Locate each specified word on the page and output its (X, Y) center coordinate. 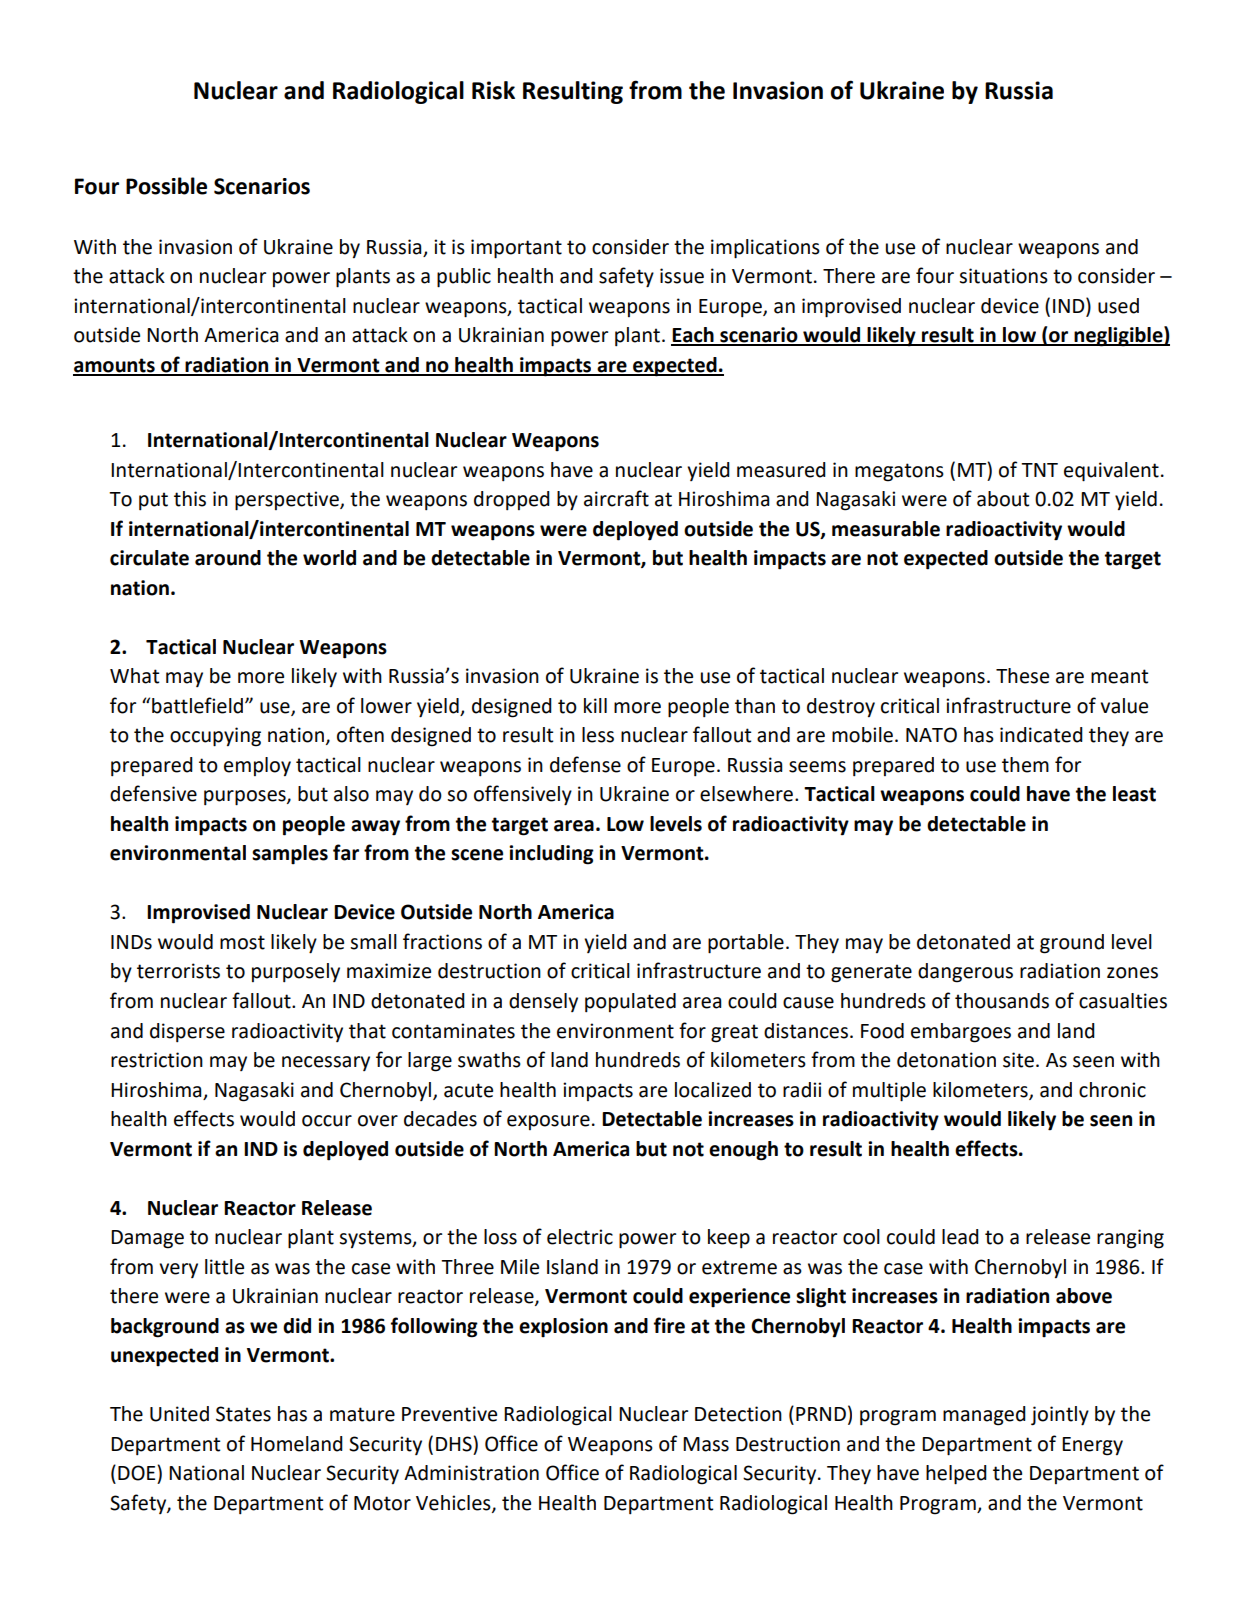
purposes (246, 798)
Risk (493, 90)
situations (1003, 276)
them (1025, 765)
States (243, 1414)
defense (585, 764)
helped (956, 1475)
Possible (166, 186)
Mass (706, 1444)
